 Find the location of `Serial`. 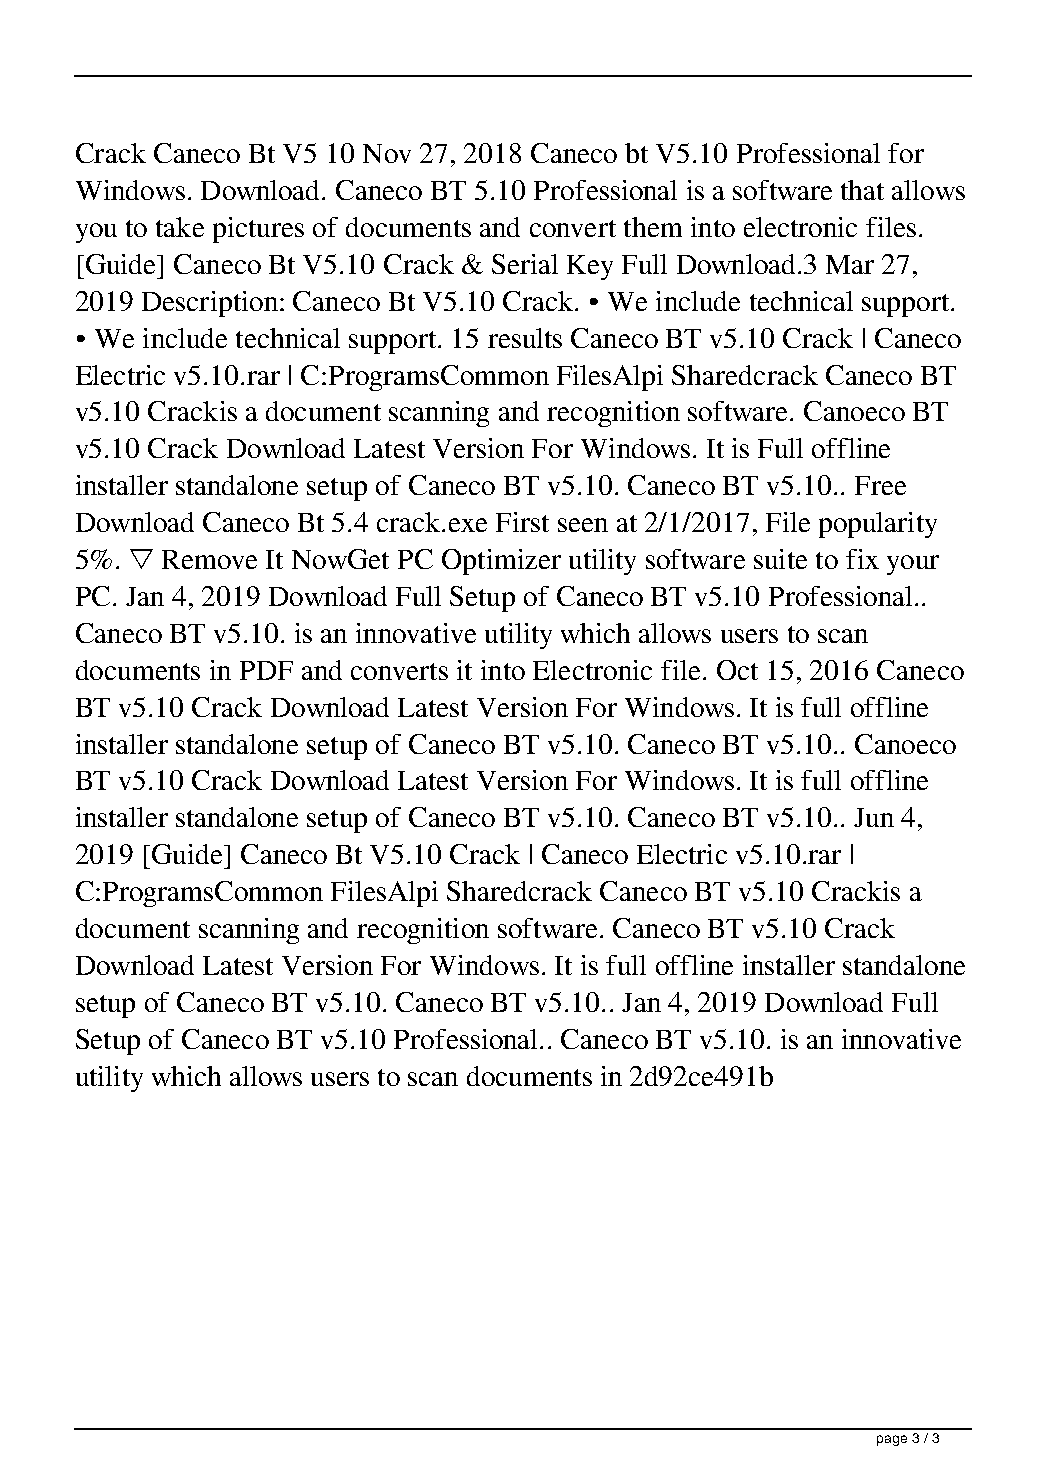

Serial is located at coordinates (525, 264).
